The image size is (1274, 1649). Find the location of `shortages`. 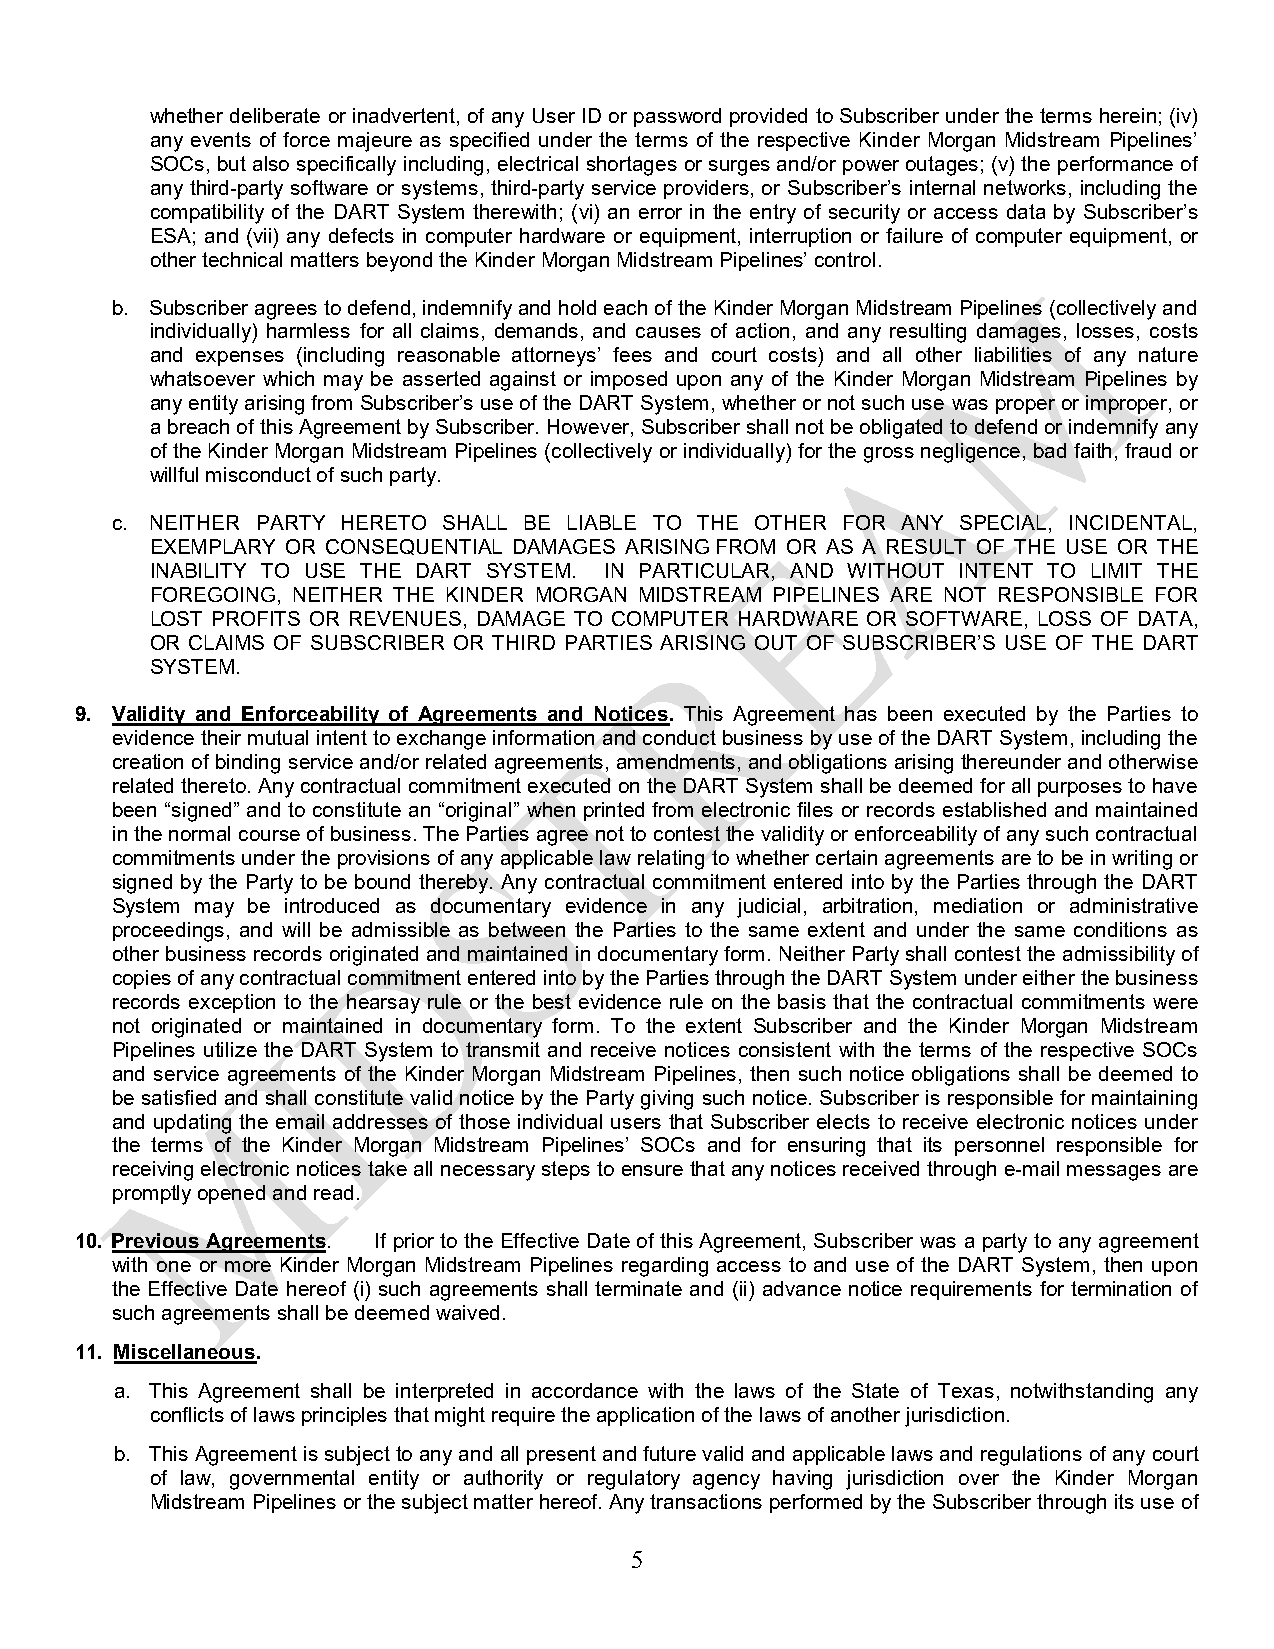

shortages is located at coordinates (632, 166).
